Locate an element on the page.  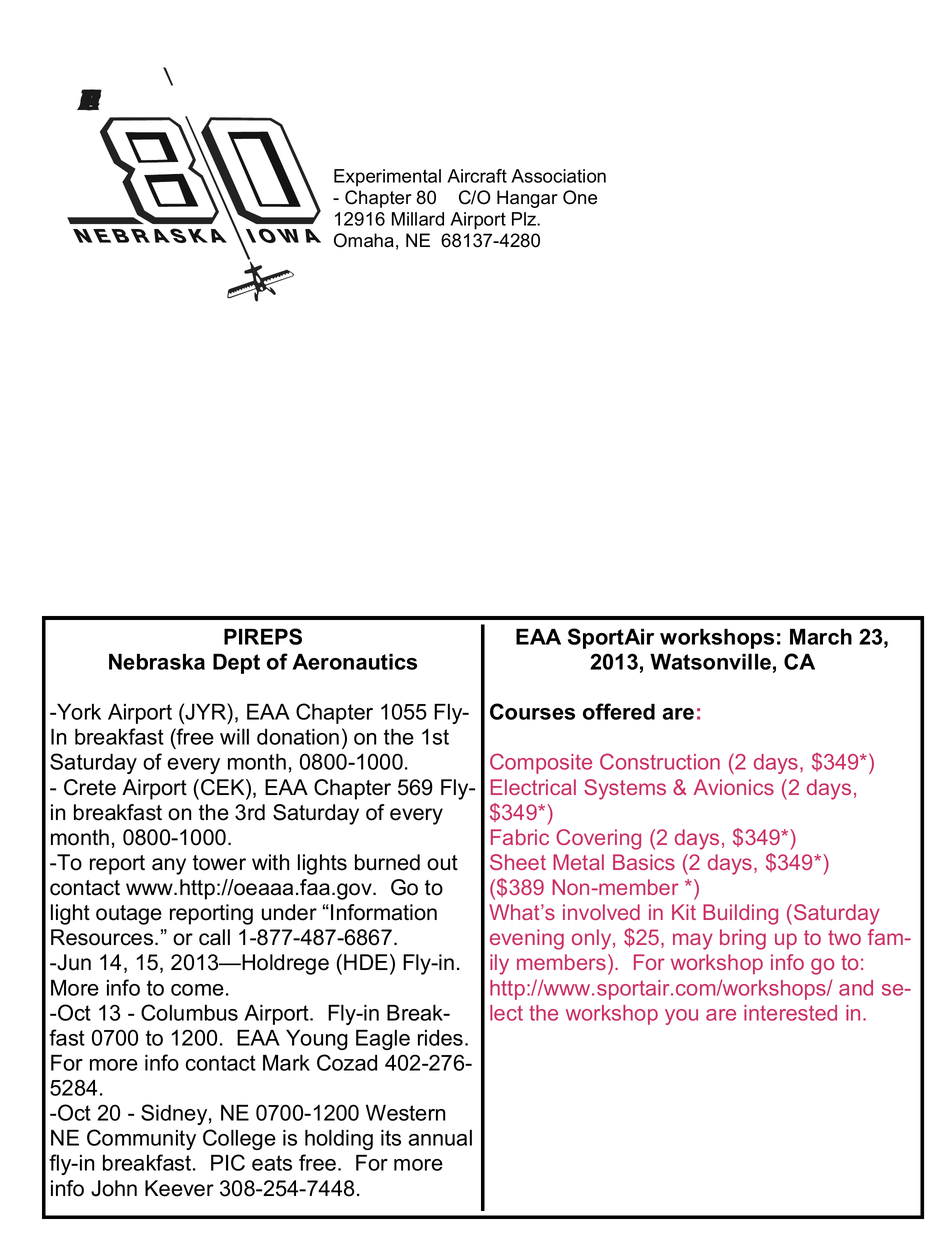
Aircraft is located at coordinates (477, 176).
